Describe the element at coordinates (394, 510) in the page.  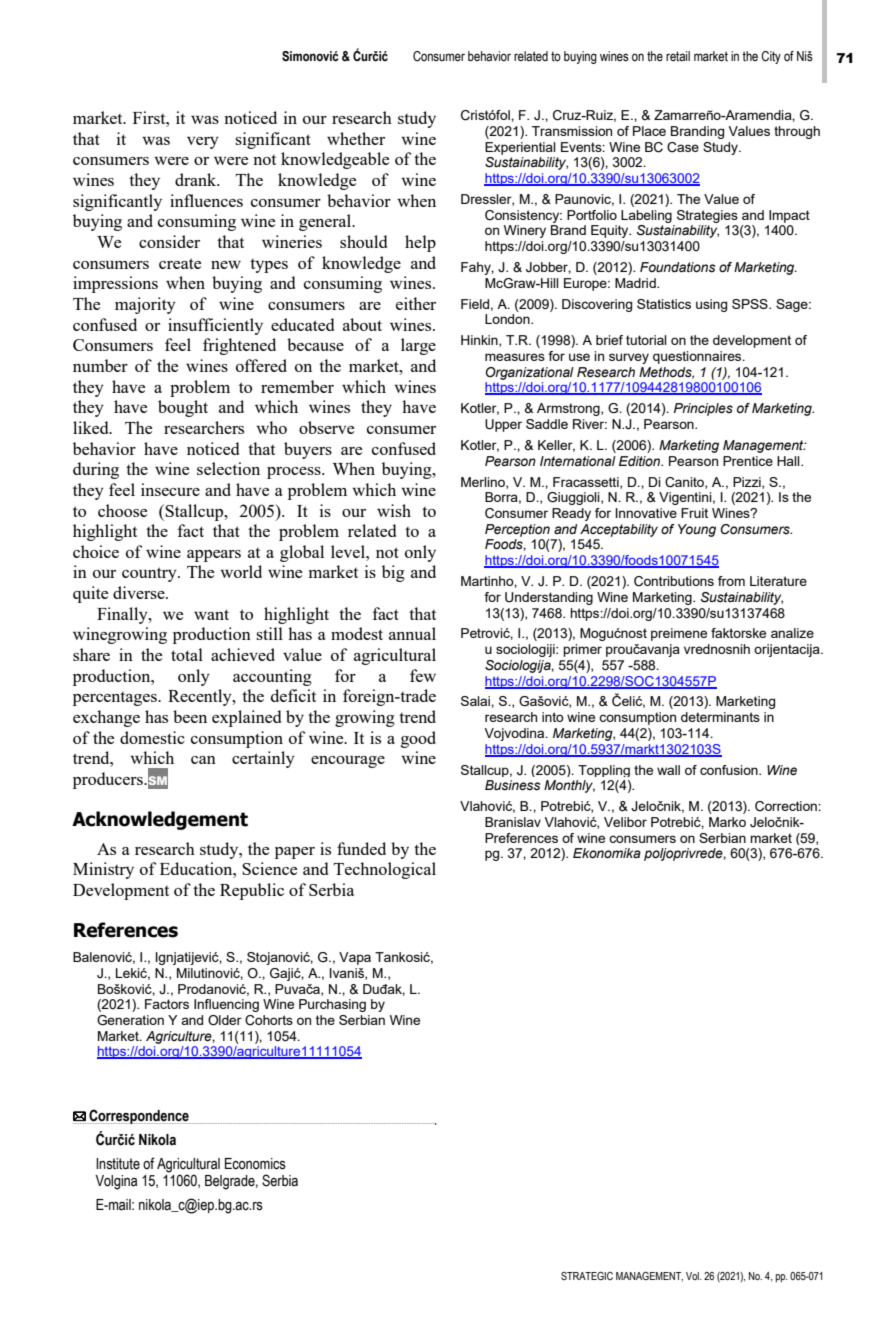
I see `wish` at that location.
